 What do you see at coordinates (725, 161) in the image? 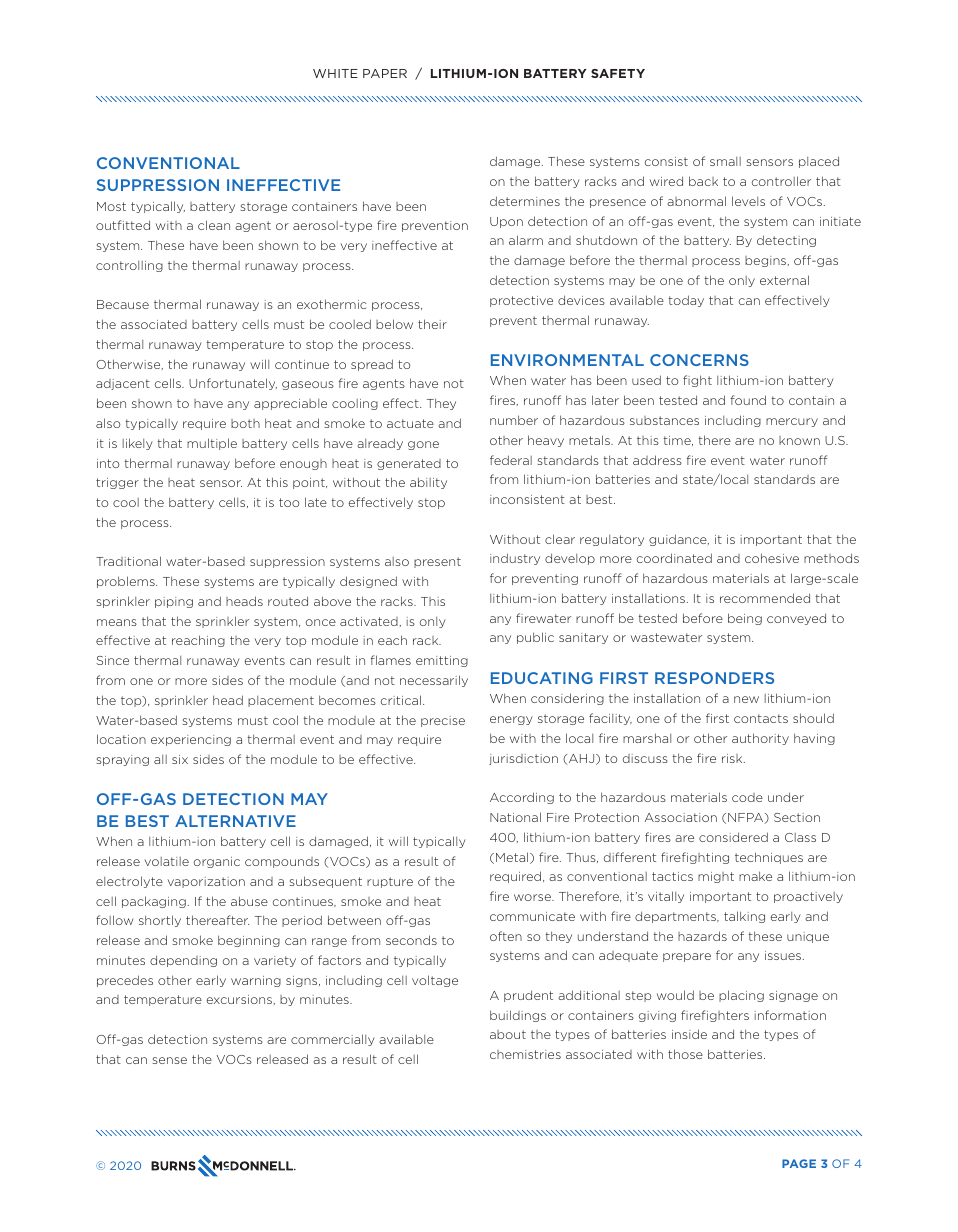
I see `small` at bounding box center [725, 161].
